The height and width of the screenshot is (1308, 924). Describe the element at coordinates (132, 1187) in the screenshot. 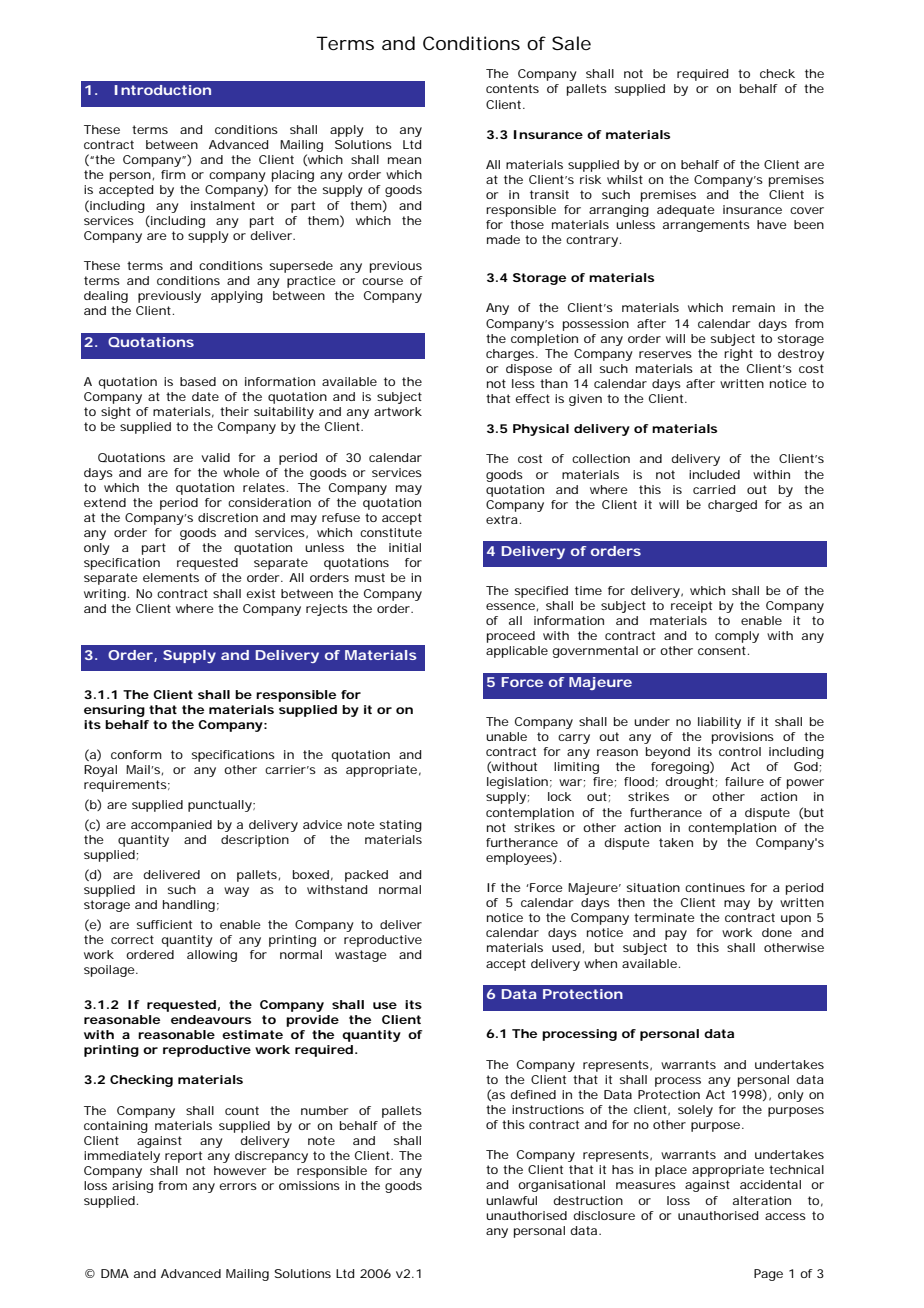

I see `arising` at that location.
